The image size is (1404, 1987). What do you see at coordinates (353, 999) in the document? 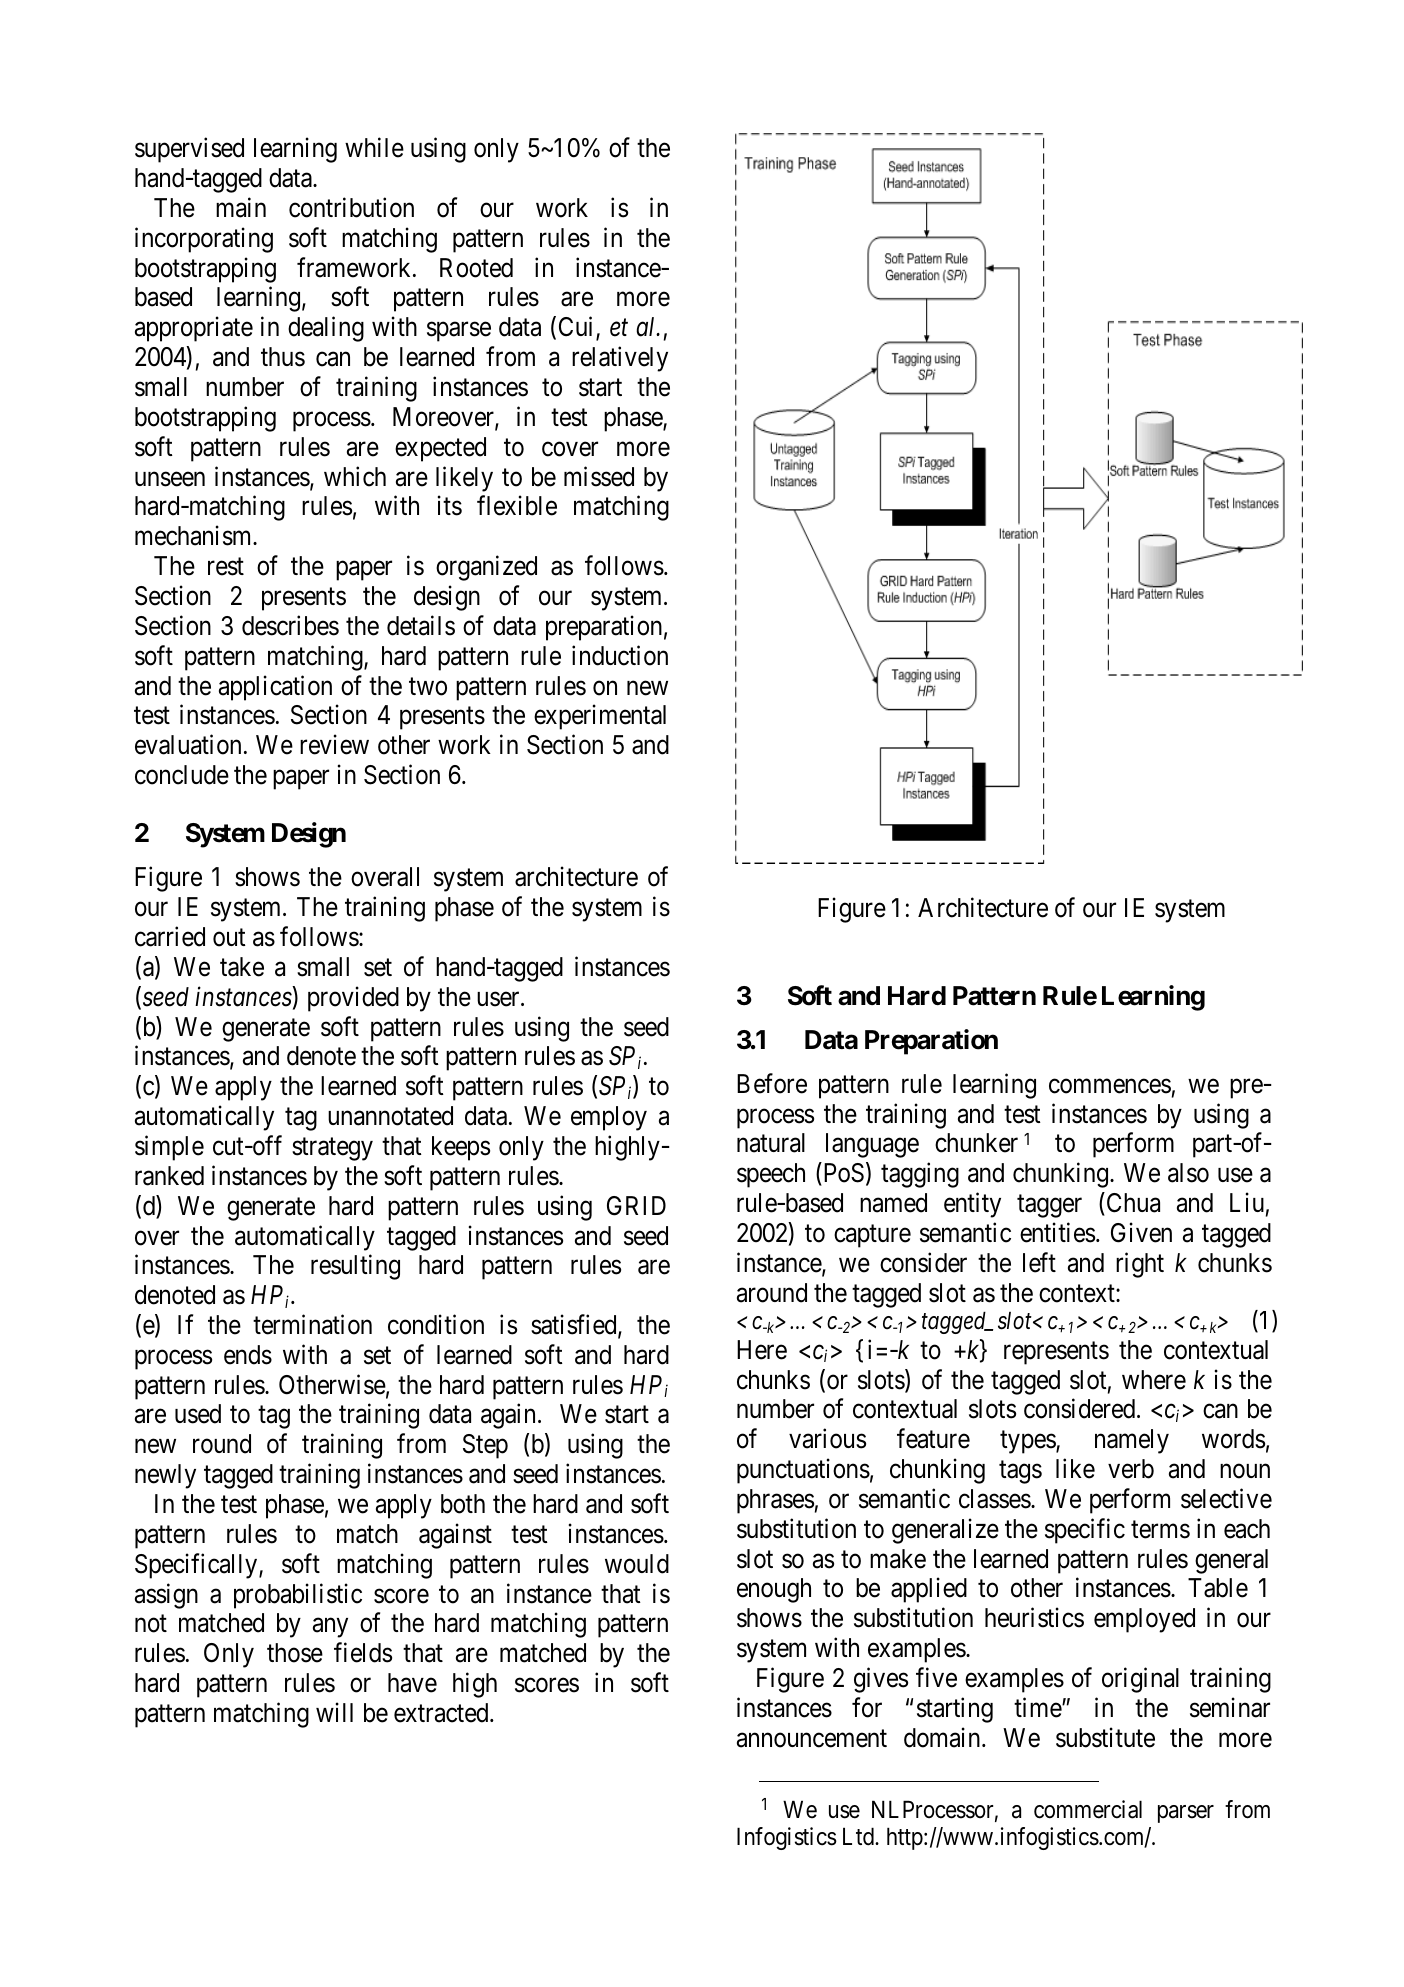
I see `provided` at bounding box center [353, 999].
